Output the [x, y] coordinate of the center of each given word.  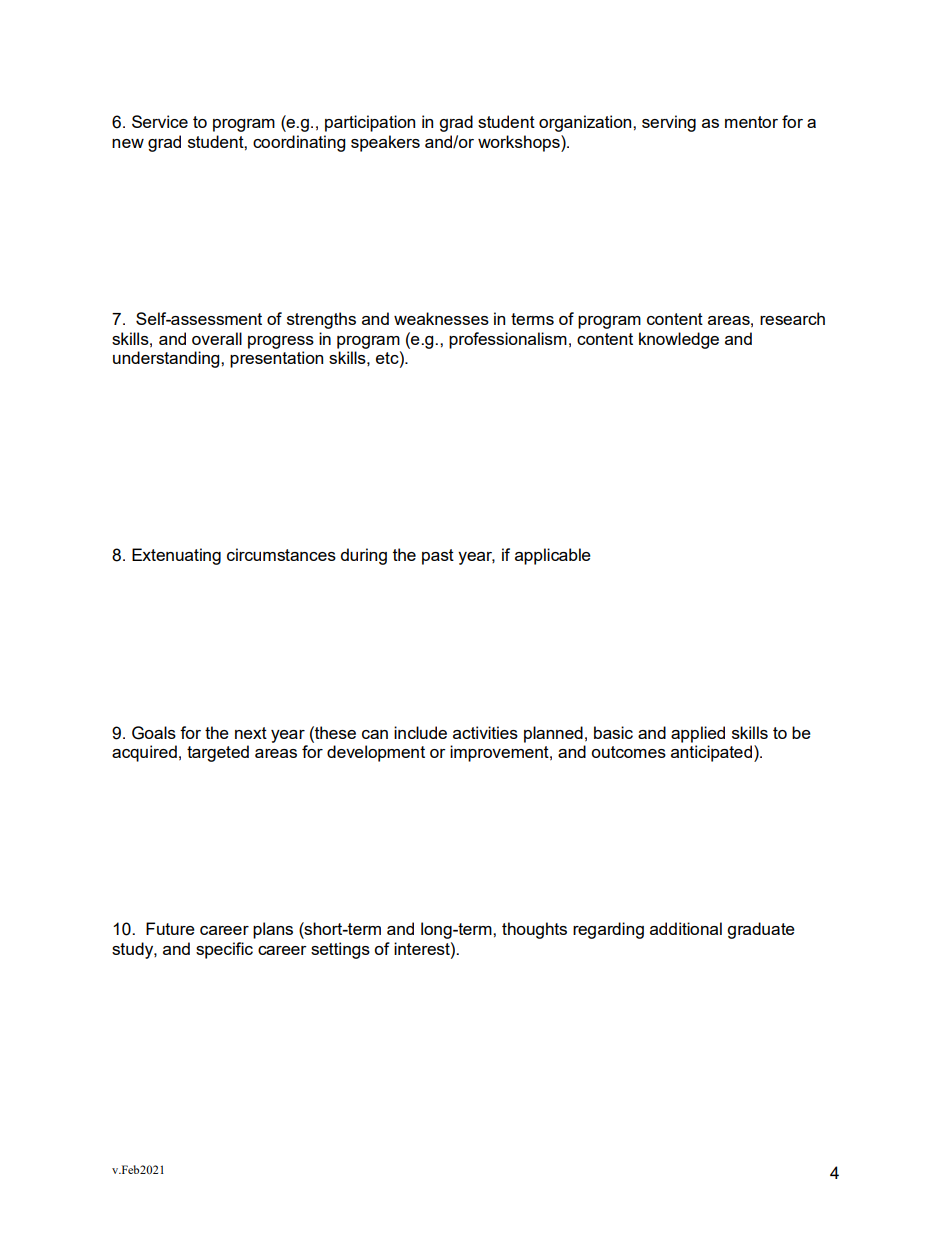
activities [485, 732]
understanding [167, 359]
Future [170, 928]
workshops [520, 143]
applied [698, 734]
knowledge [679, 340]
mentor [751, 122]
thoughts [534, 930]
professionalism [508, 340]
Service [160, 121]
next [251, 733]
